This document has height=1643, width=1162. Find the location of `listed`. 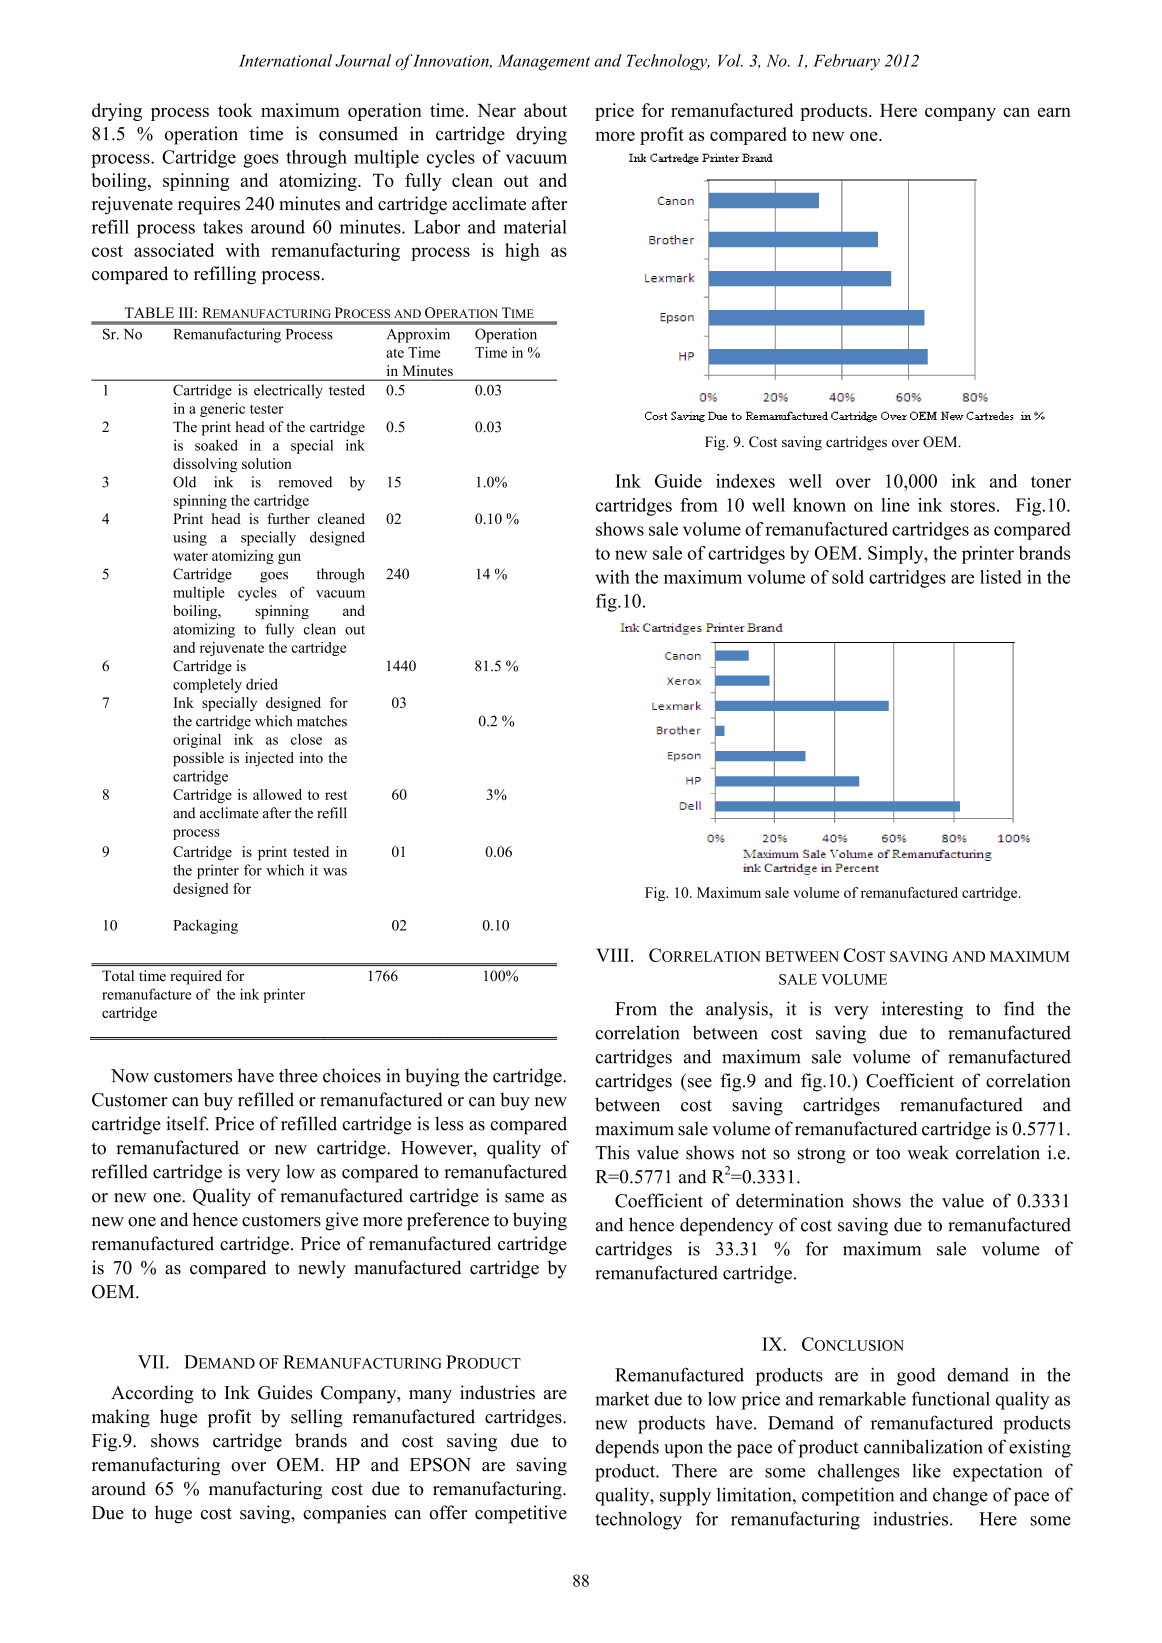

listed is located at coordinates (1001, 577).
